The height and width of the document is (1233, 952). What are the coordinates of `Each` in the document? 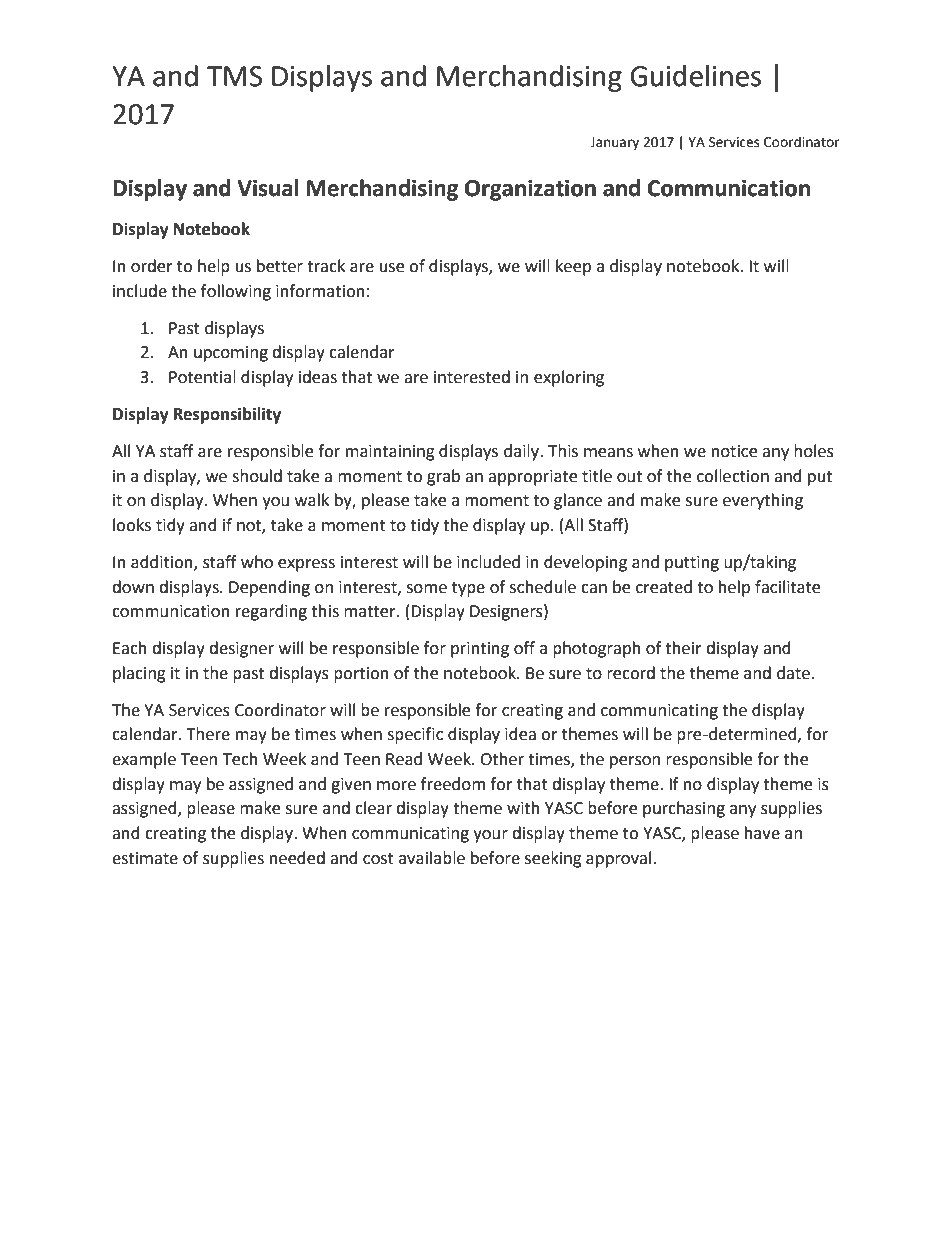 It's located at (130, 648).
